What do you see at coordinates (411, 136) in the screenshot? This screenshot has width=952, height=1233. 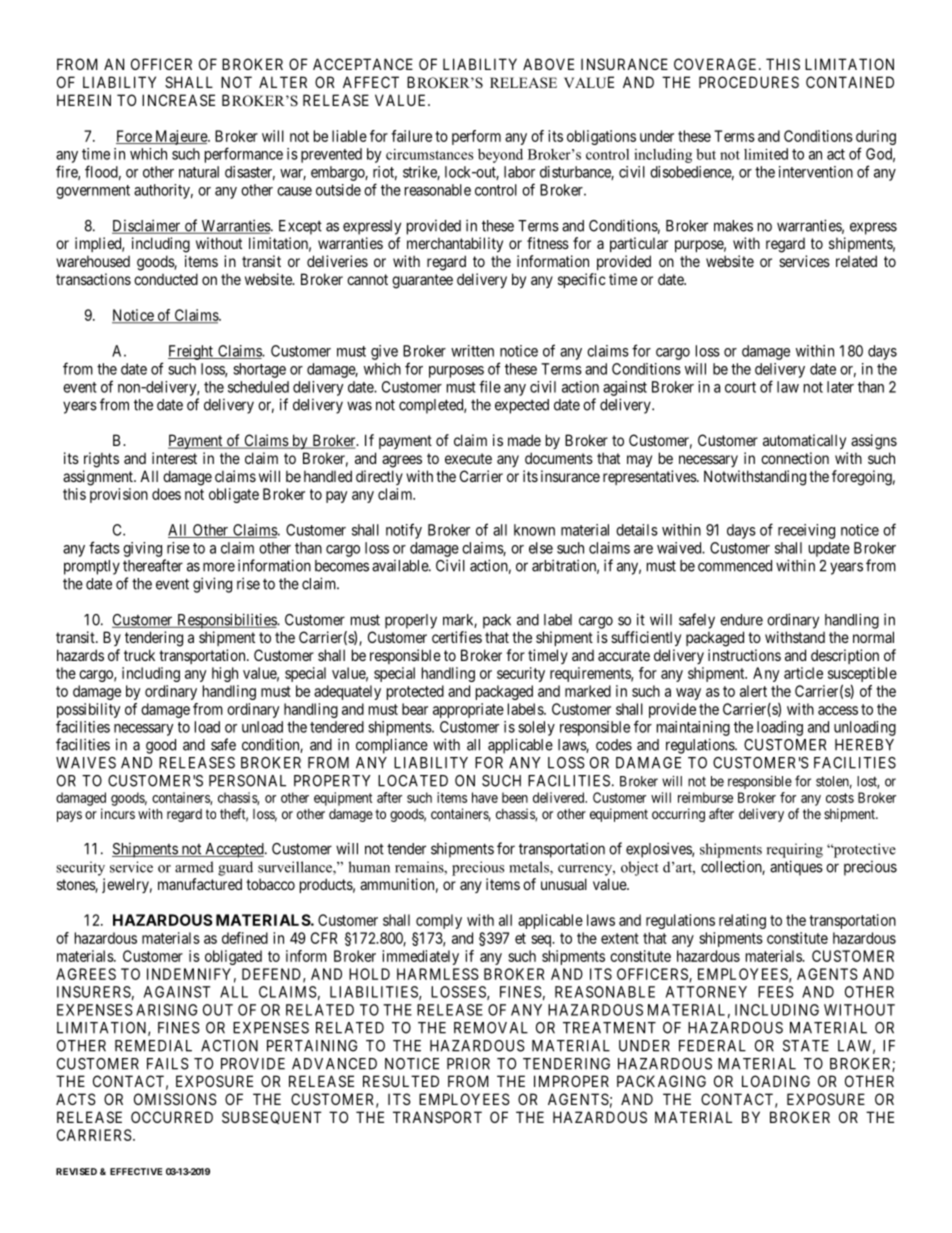 I see `failure` at bounding box center [411, 136].
